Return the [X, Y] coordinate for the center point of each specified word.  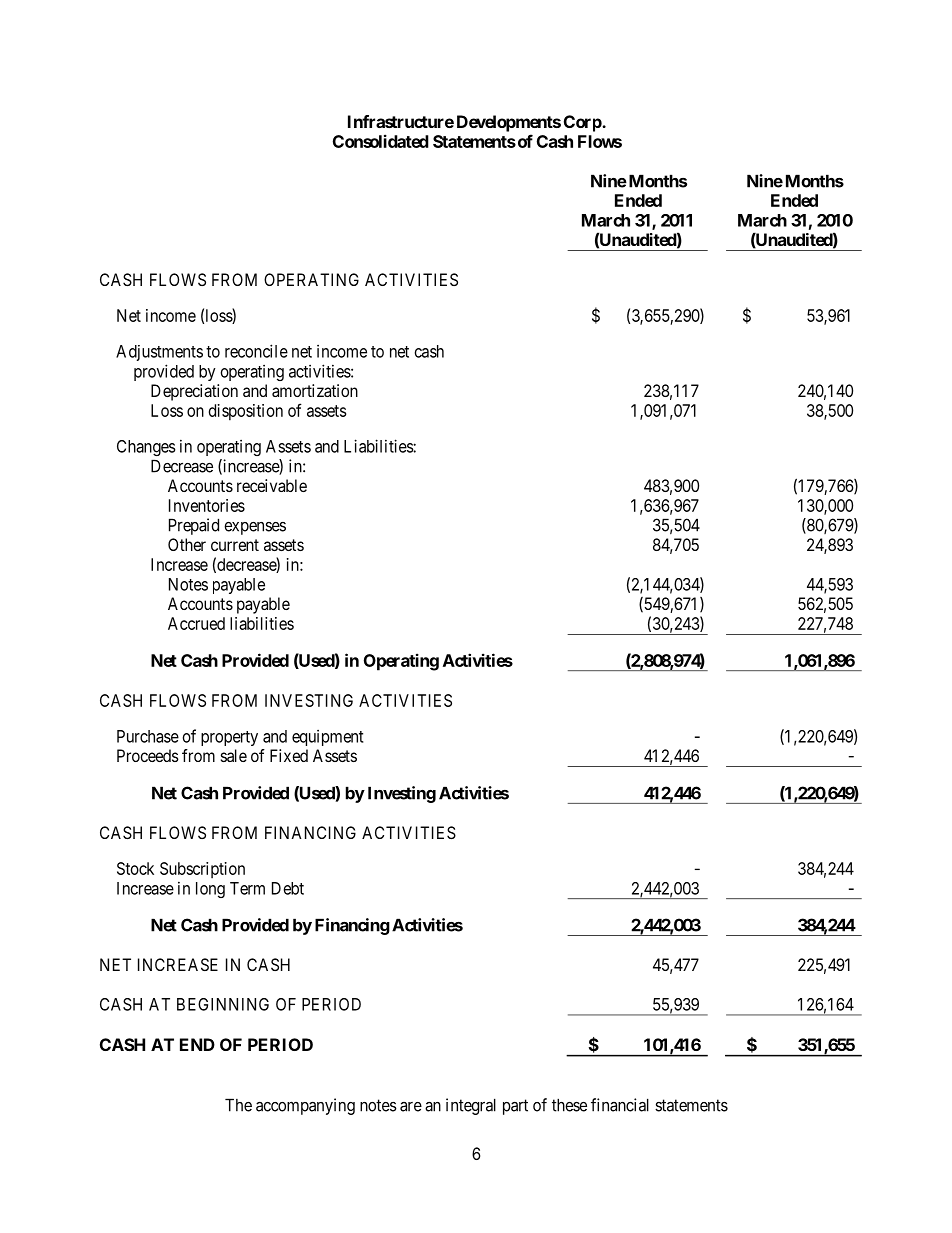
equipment [327, 738]
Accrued [196, 623]
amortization [315, 390]
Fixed [289, 755]
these [569, 1105]
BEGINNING [223, 1004]
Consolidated [381, 141]
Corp [583, 123]
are [411, 1107]
